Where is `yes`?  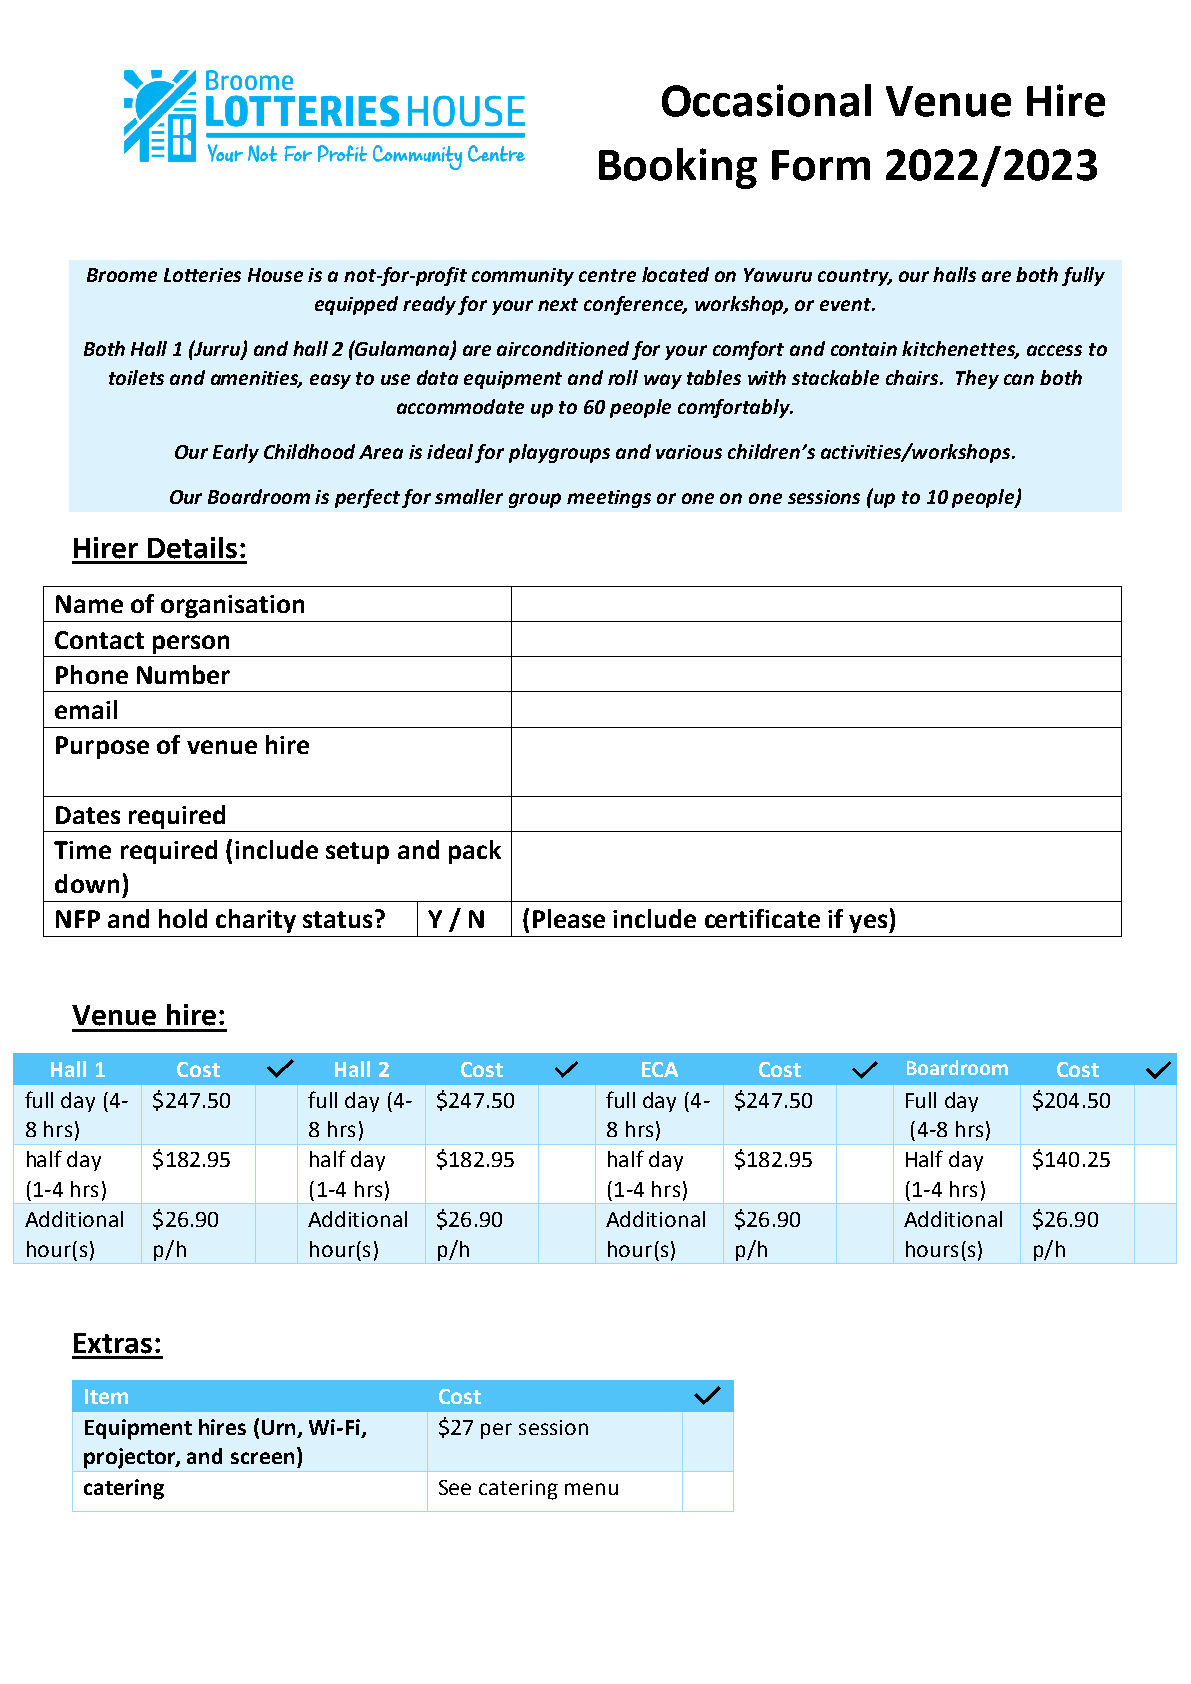
yes is located at coordinates (869, 923).
